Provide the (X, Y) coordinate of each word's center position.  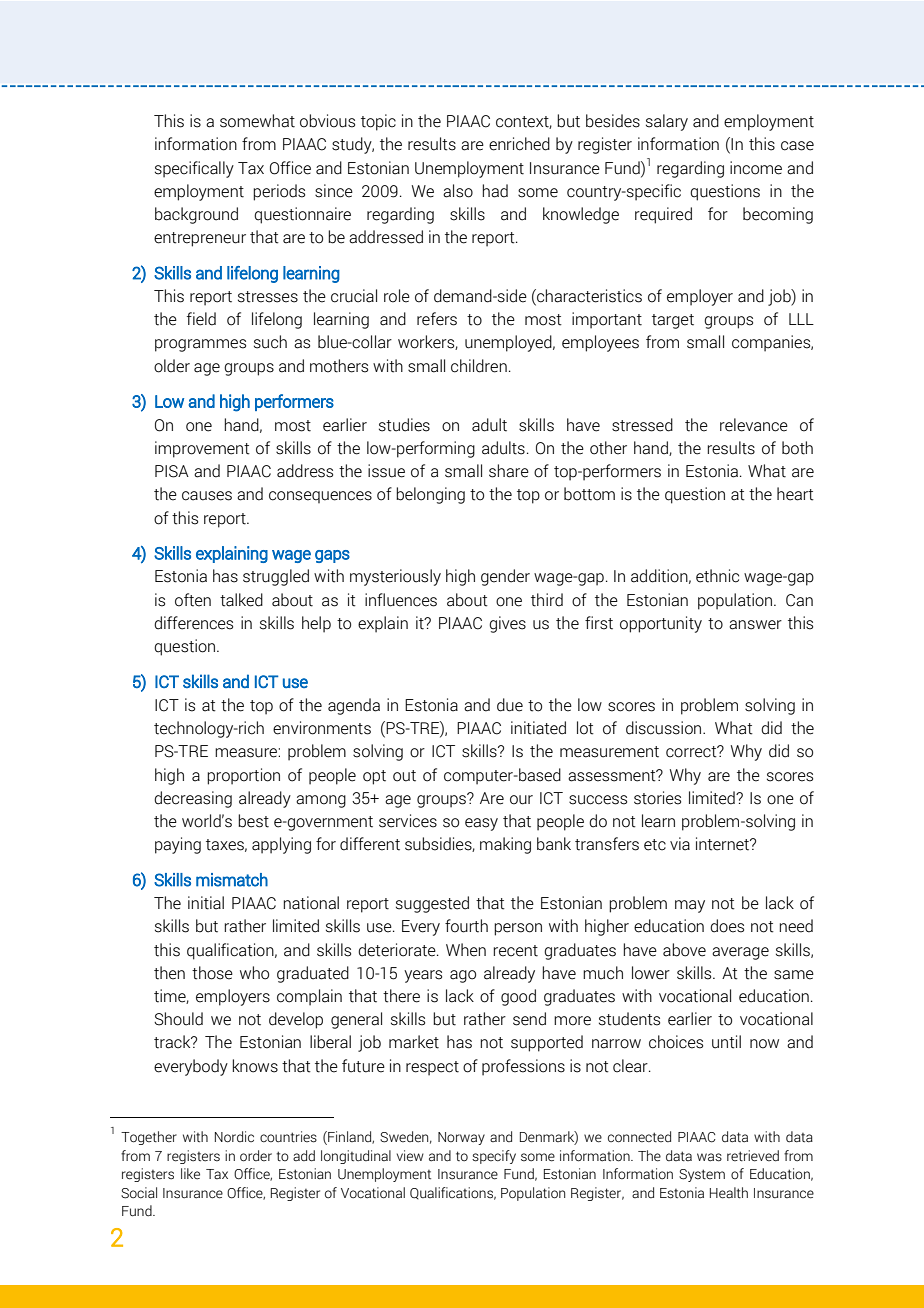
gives (507, 624)
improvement (202, 449)
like (190, 1174)
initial (206, 903)
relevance (754, 425)
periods (279, 192)
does (727, 926)
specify (494, 1157)
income (756, 168)
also (458, 191)
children (479, 366)
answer (755, 625)
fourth (466, 926)
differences (193, 623)
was (709, 1157)
